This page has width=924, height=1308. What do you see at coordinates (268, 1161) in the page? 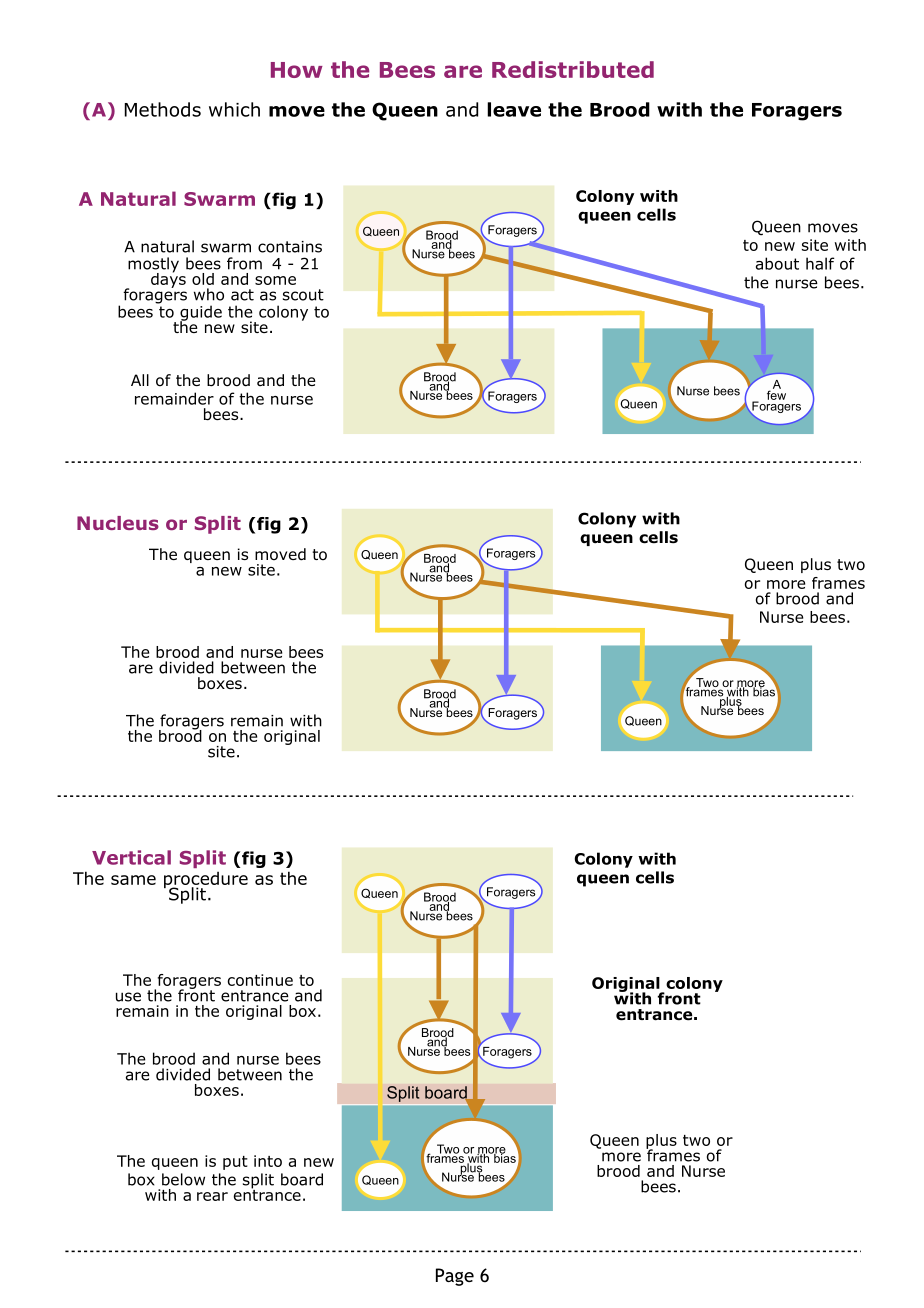
I see `into` at bounding box center [268, 1161].
